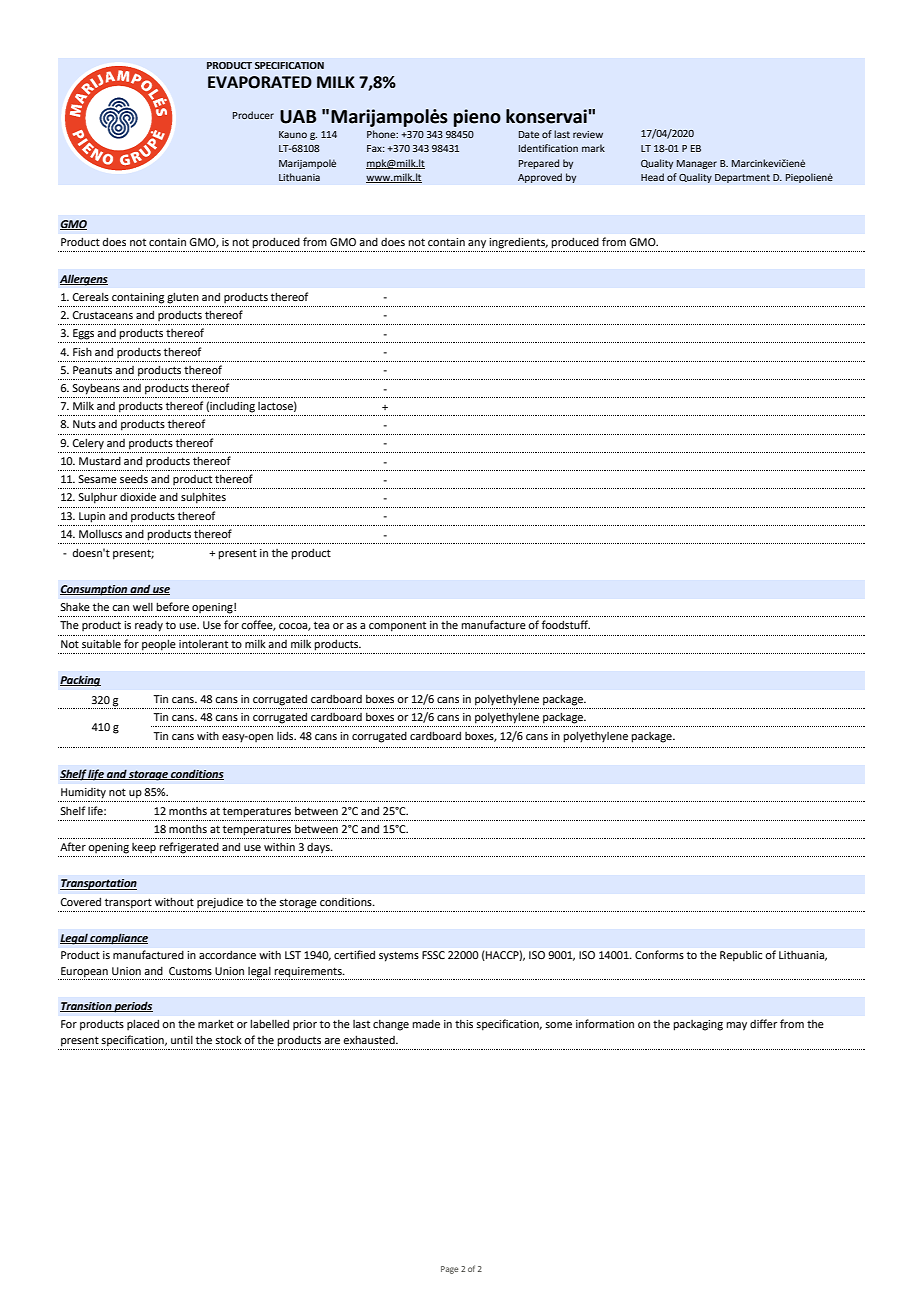 Image resolution: width=924 pixels, height=1308 pixels. Describe the element at coordinates (529, 134) in the screenshot. I see `Date` at that location.
